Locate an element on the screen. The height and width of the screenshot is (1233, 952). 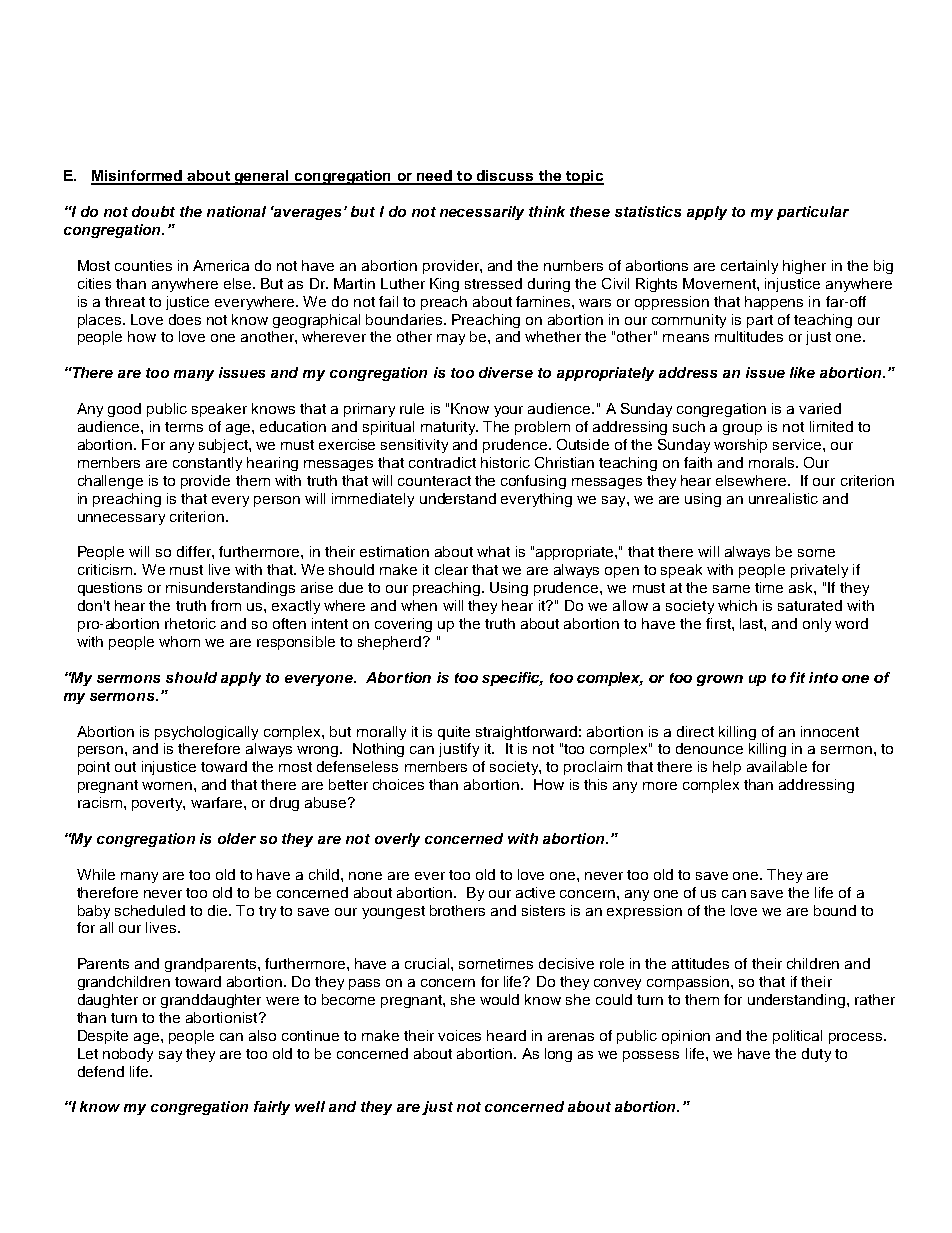
only is located at coordinates (817, 625).
